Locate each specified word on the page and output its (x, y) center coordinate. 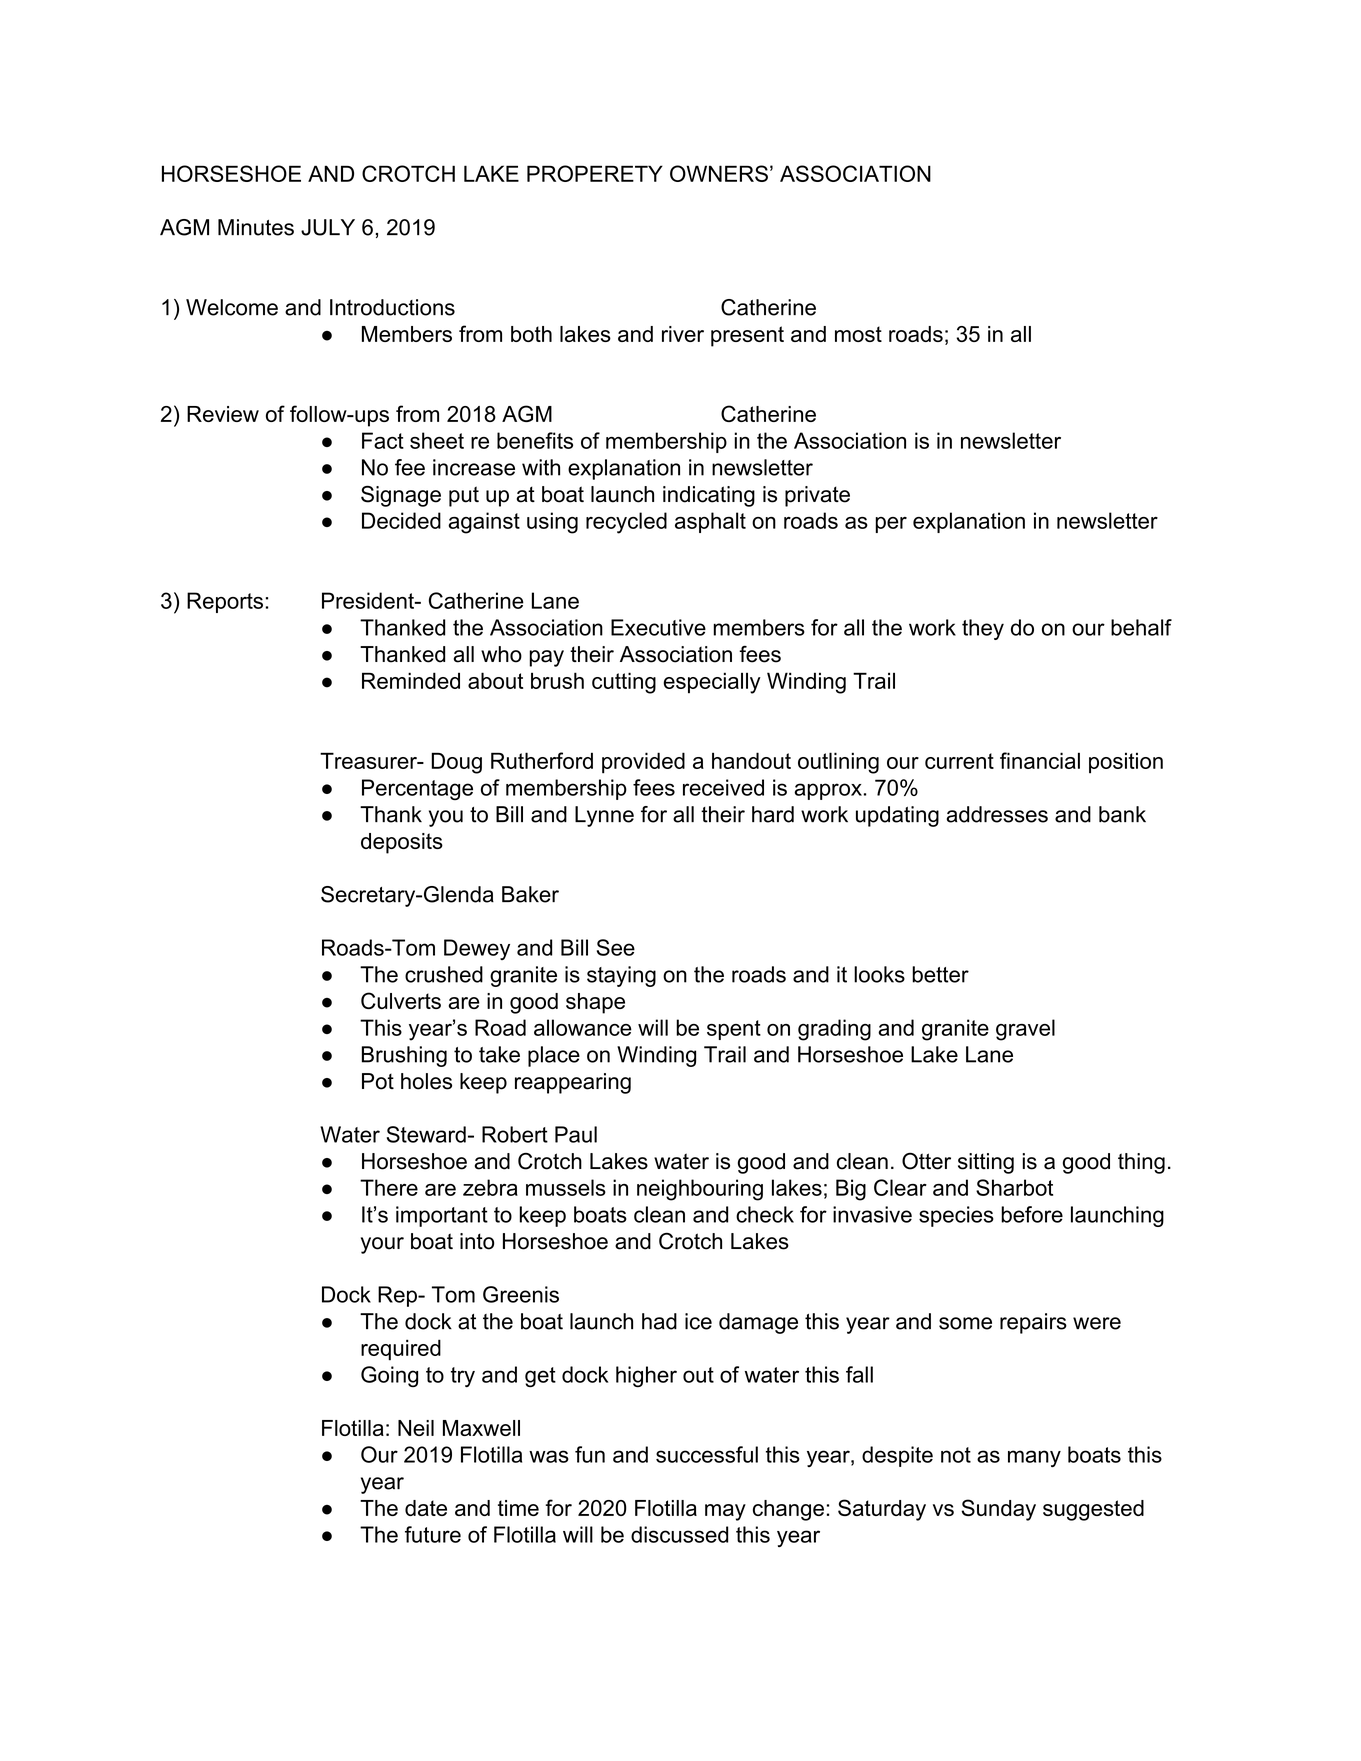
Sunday (998, 1510)
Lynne (604, 816)
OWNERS (719, 173)
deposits (402, 843)
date (426, 1508)
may (725, 1512)
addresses (997, 814)
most (858, 334)
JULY (328, 227)
